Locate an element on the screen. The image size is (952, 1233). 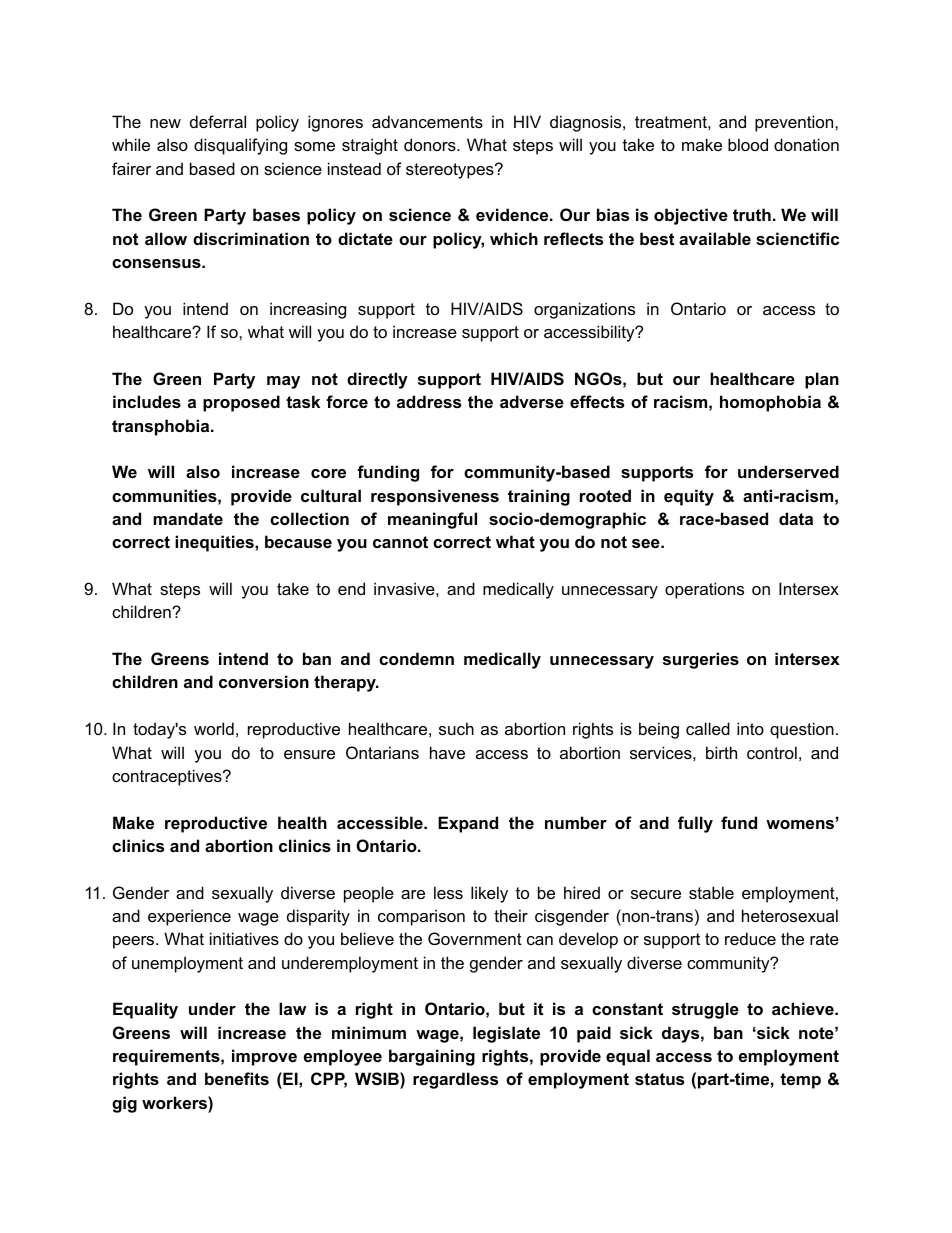
condemn is located at coordinates (416, 658).
